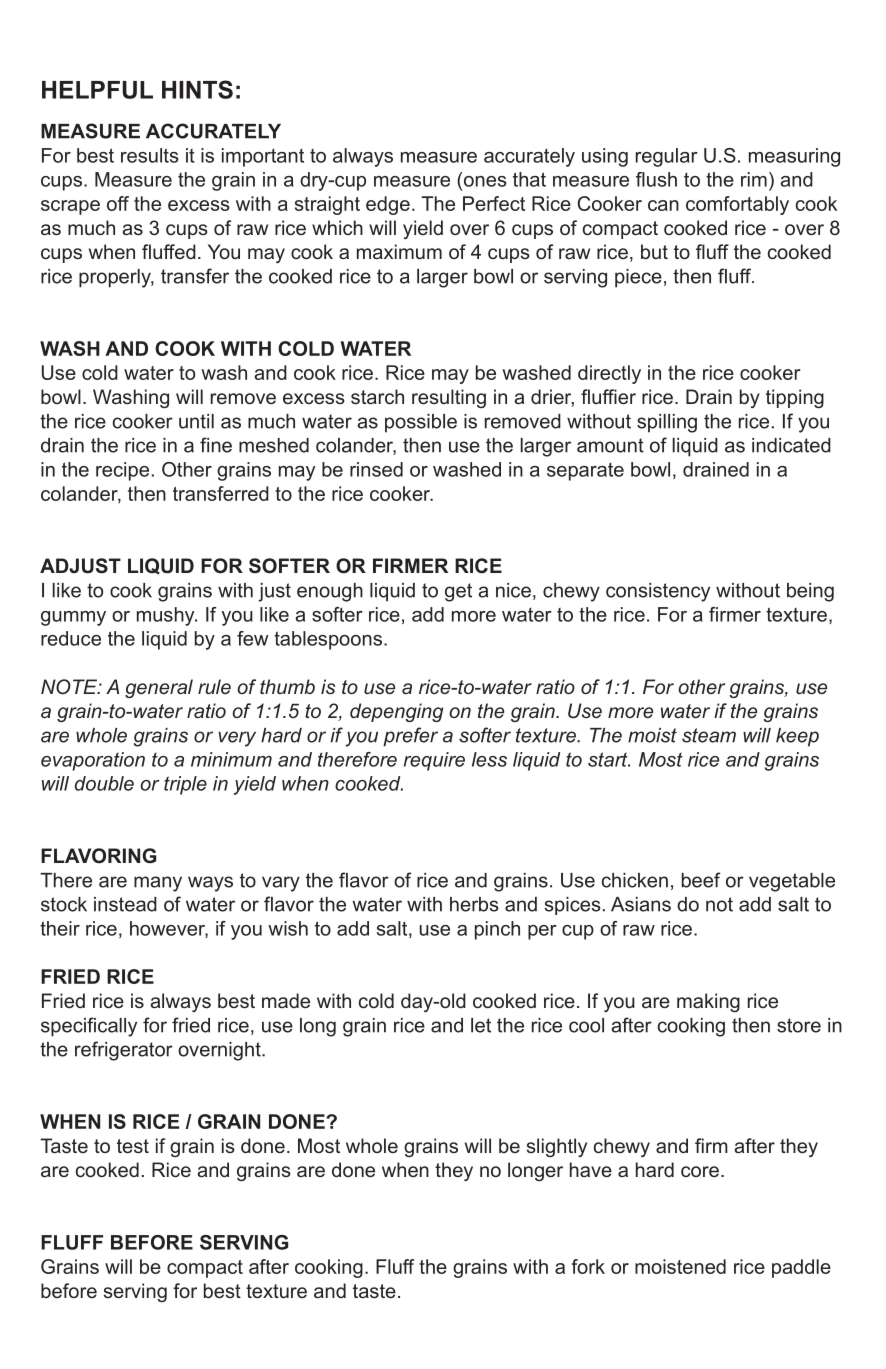  I want to click on results, so click(150, 155).
